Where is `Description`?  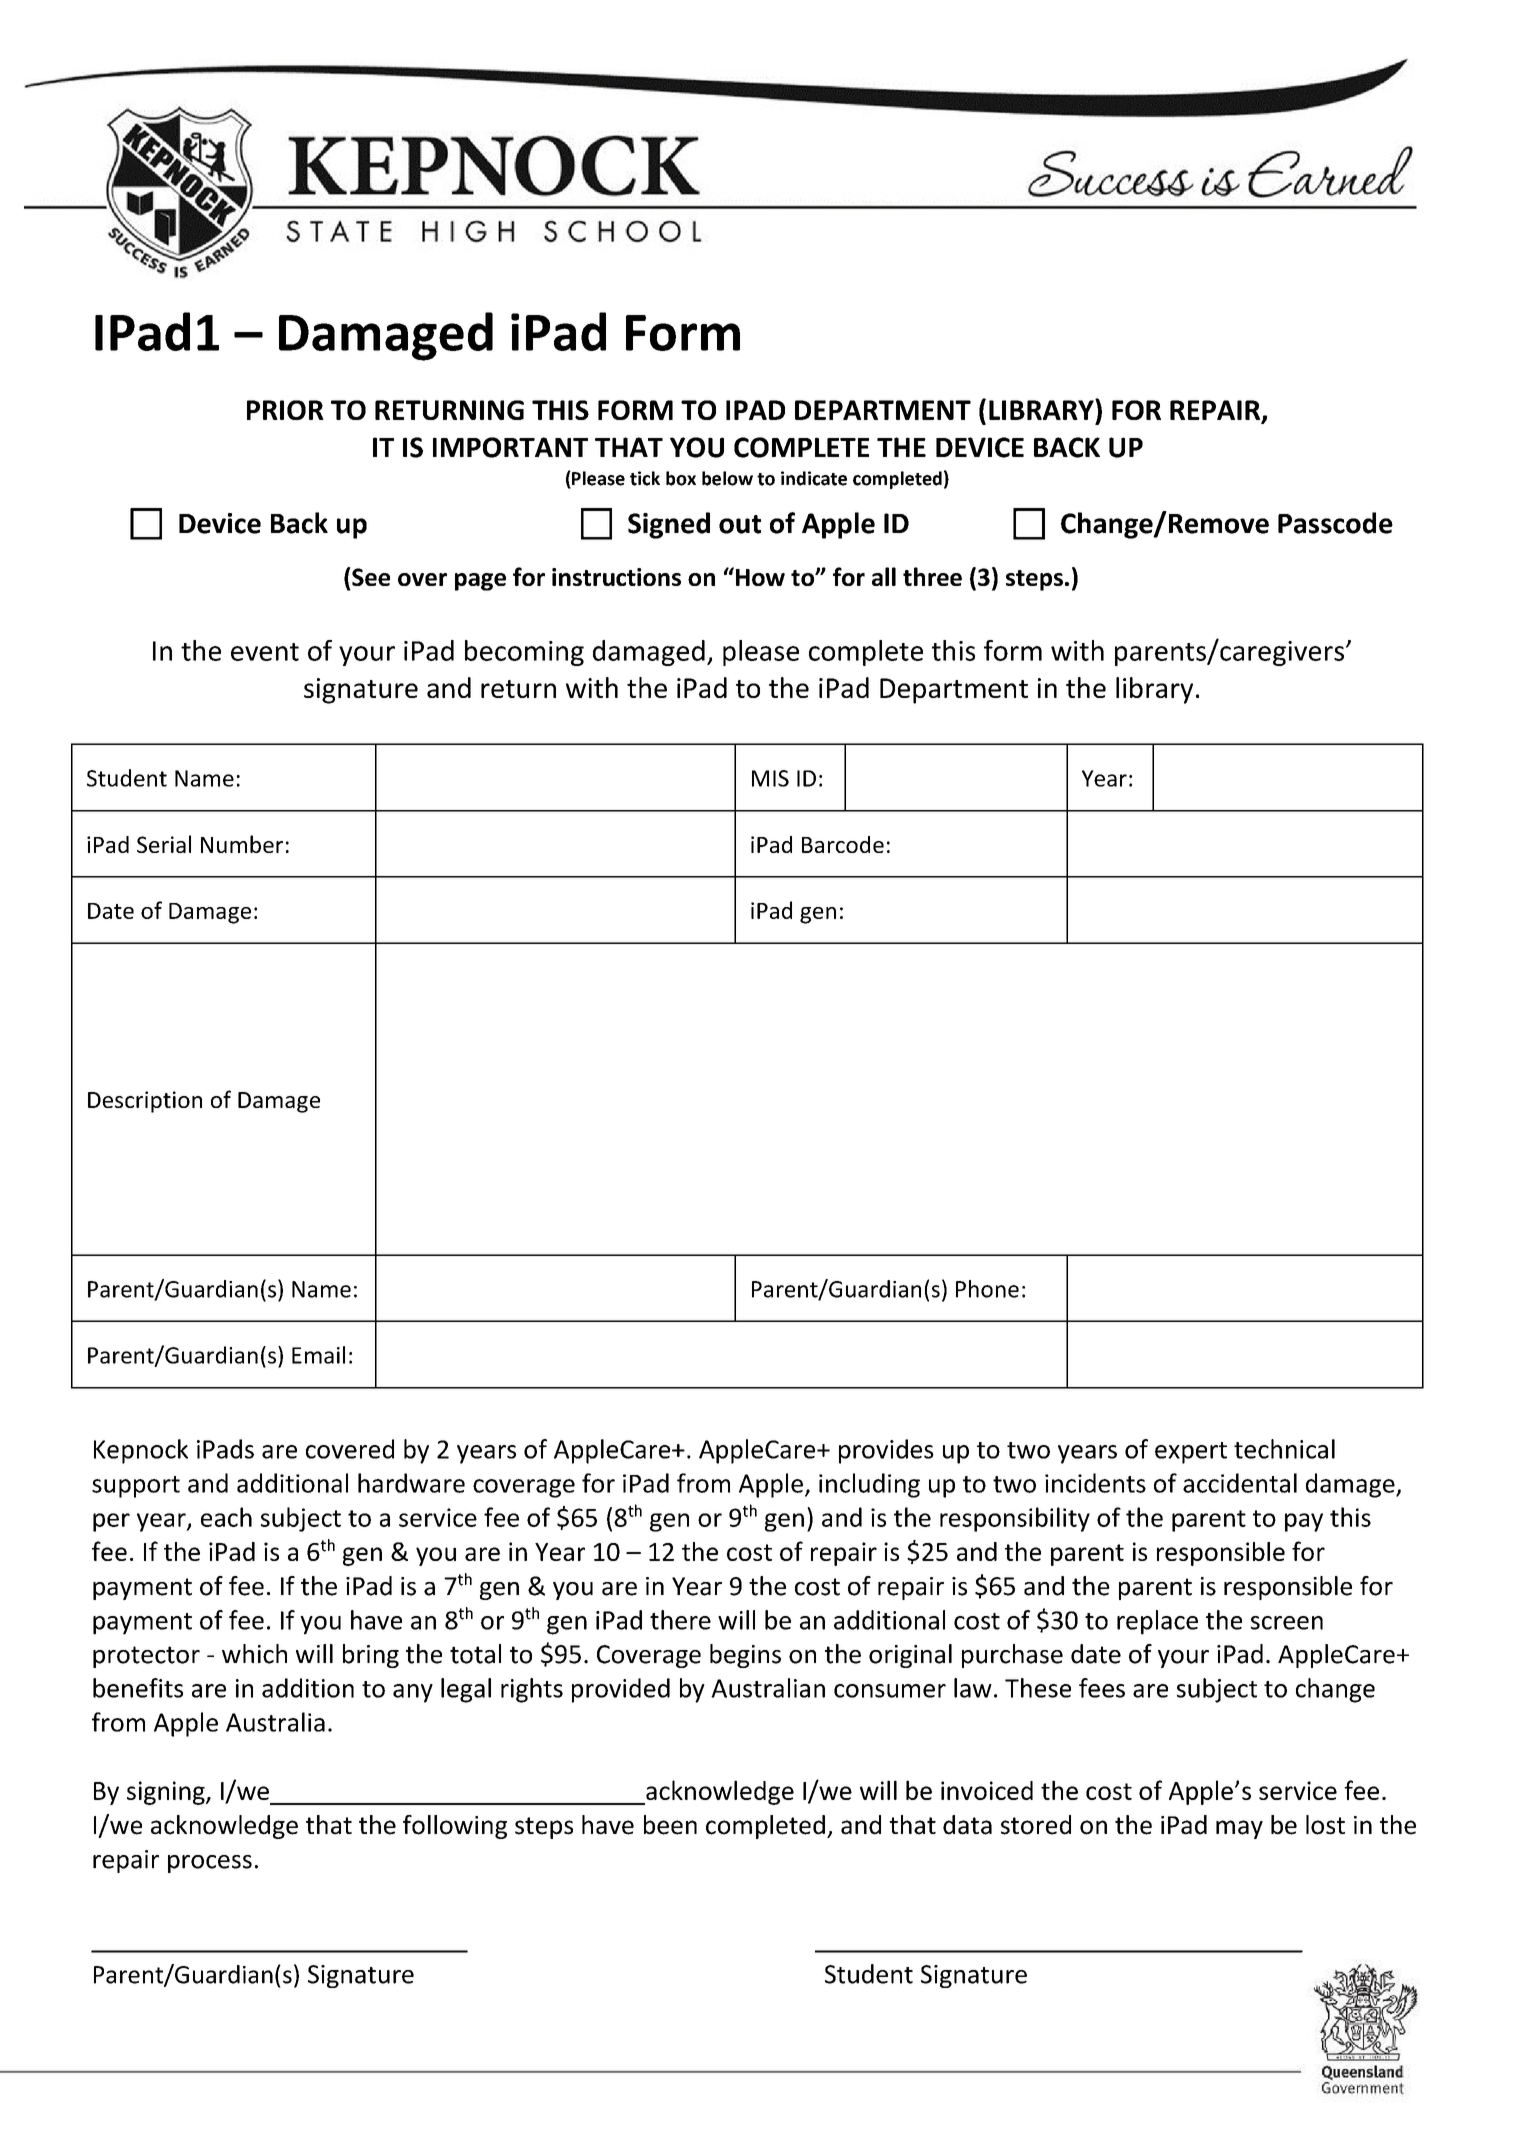
Description is located at coordinates (145, 1102).
